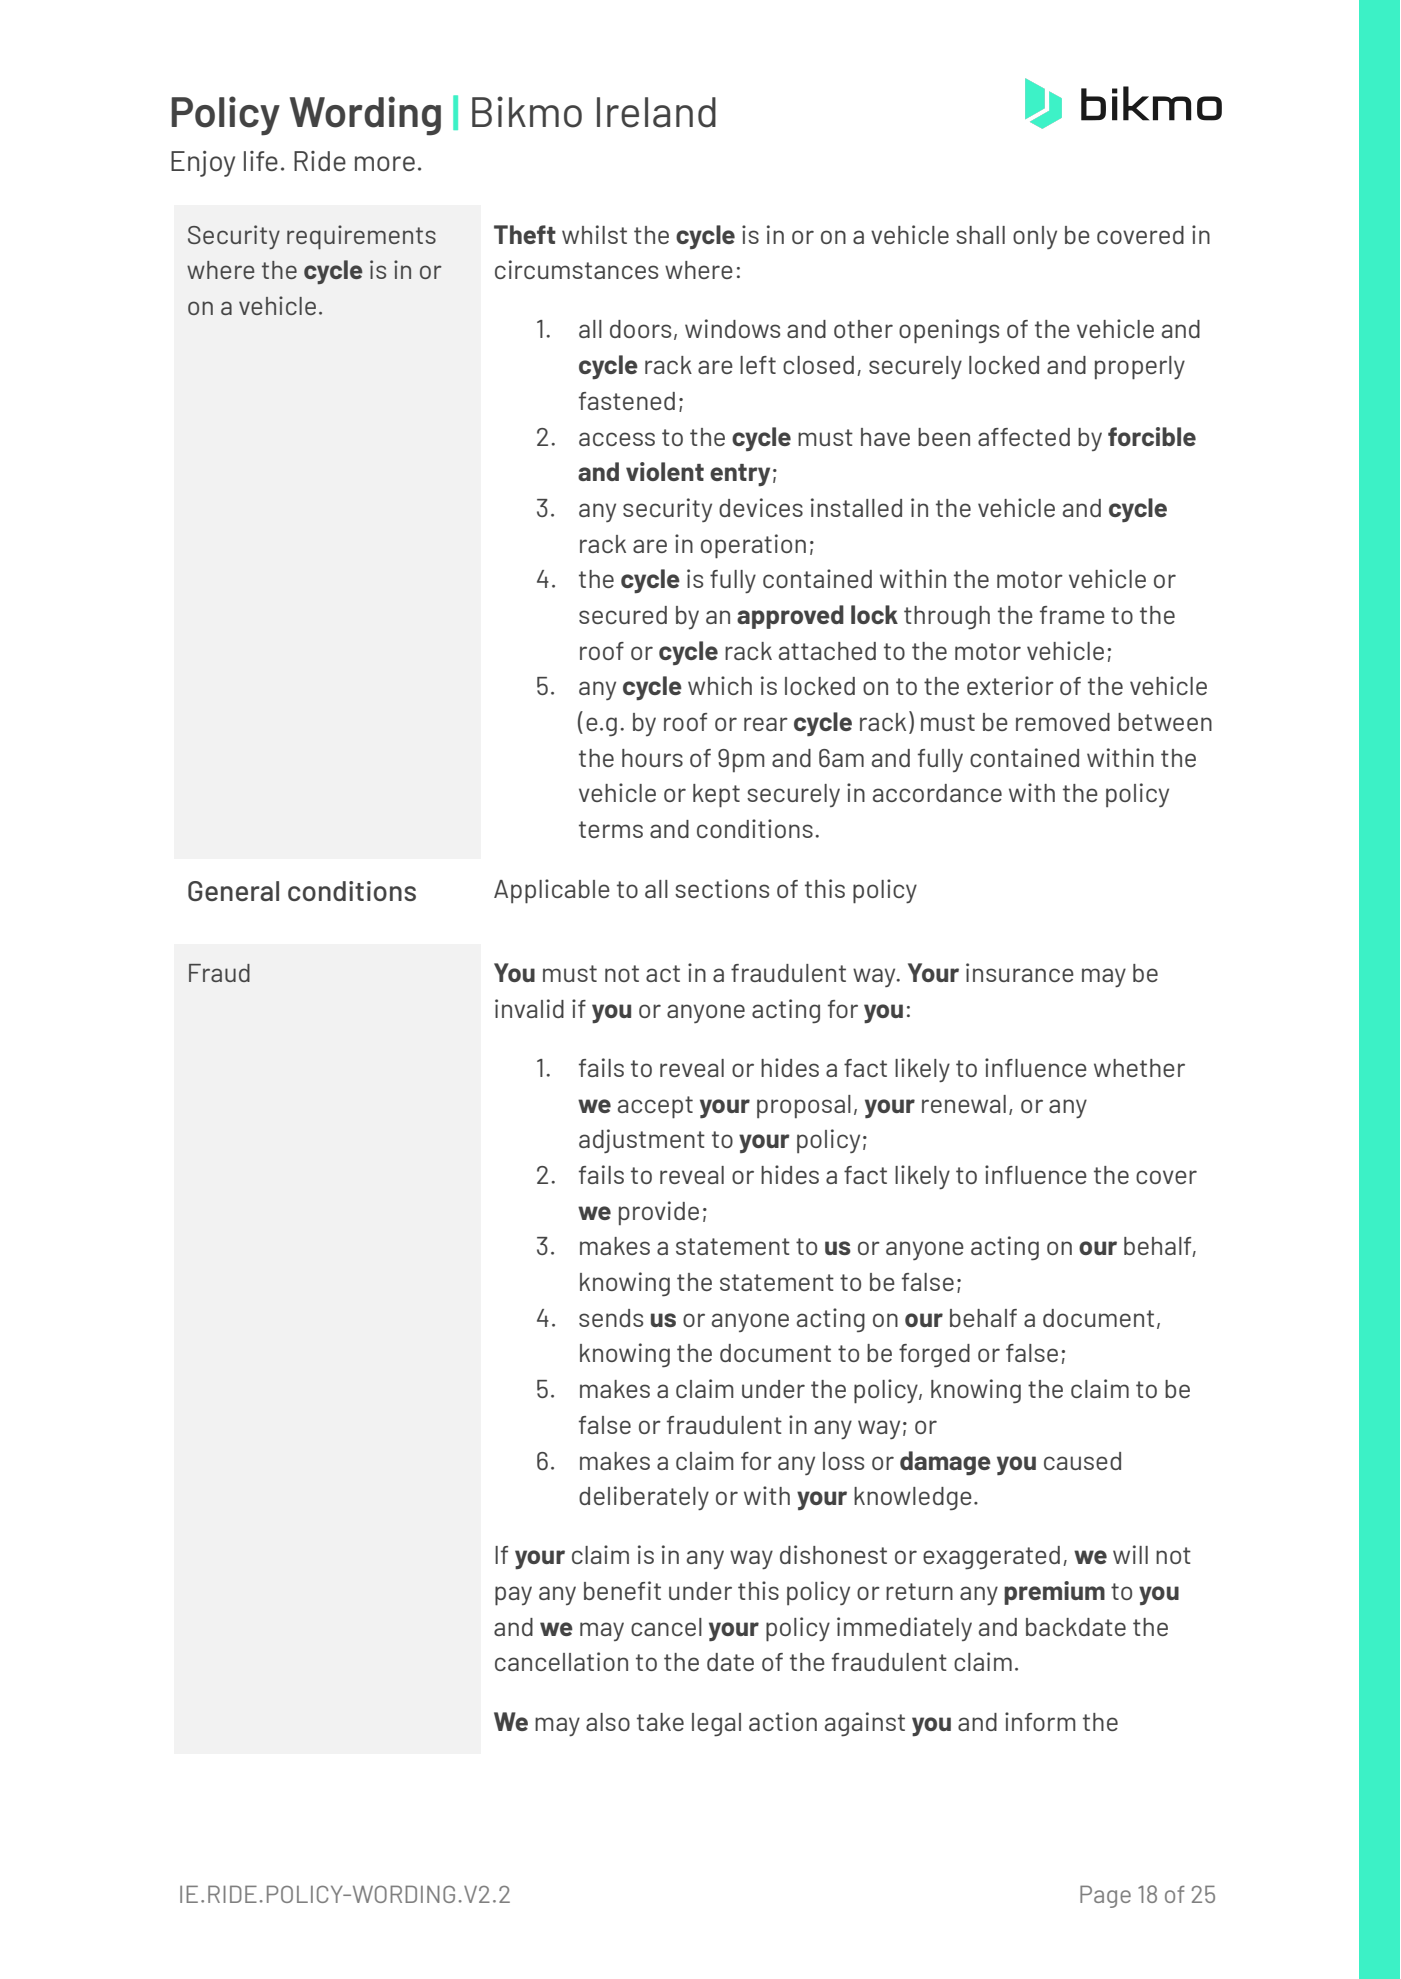 This document has height=1979, width=1401. I want to click on accept, so click(655, 1107).
